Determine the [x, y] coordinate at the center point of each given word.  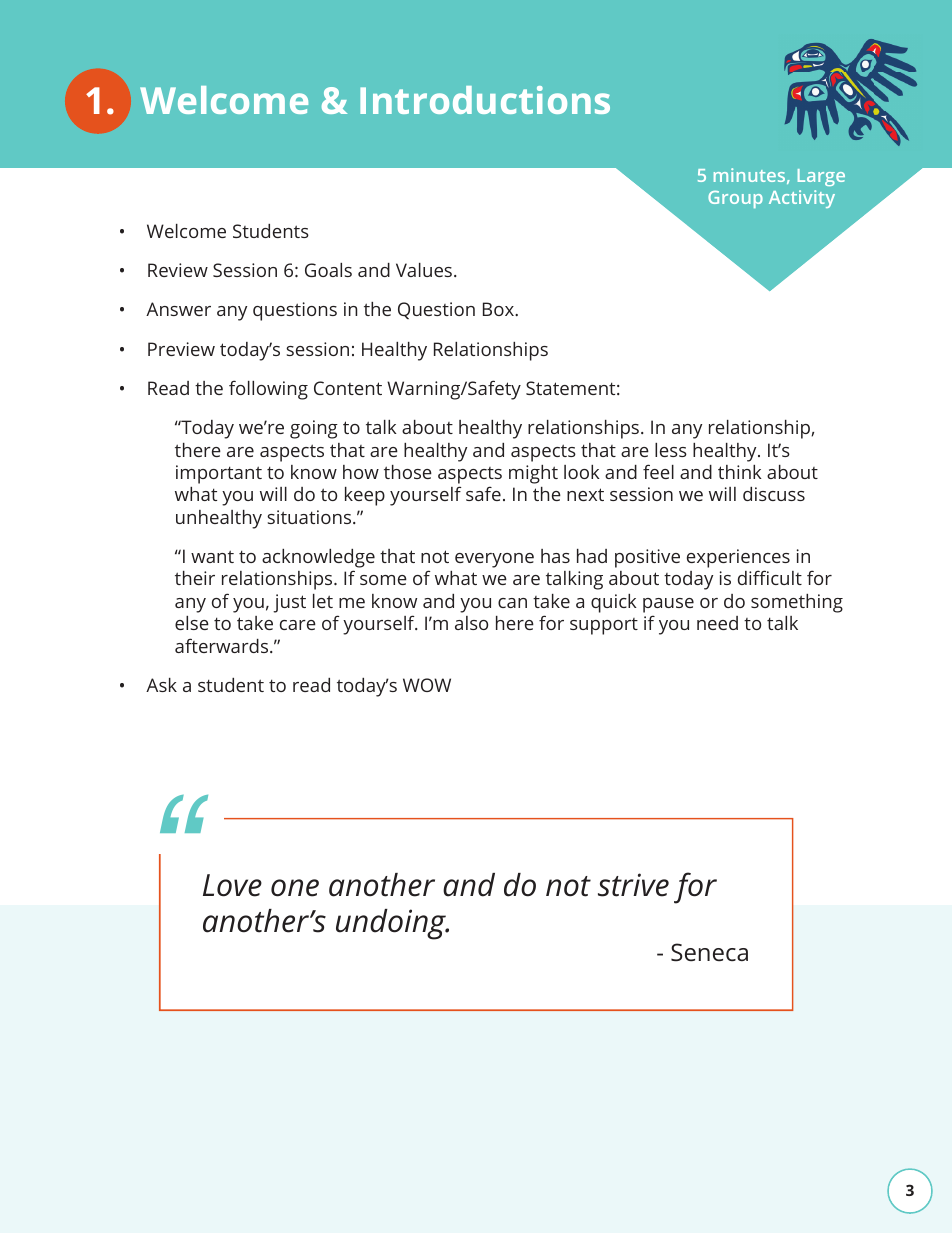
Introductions [485, 100]
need [717, 623]
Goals [328, 270]
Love [232, 885]
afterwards [223, 645]
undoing [392, 924]
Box [499, 309]
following [268, 390]
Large [821, 177]
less [671, 450]
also [471, 623]
